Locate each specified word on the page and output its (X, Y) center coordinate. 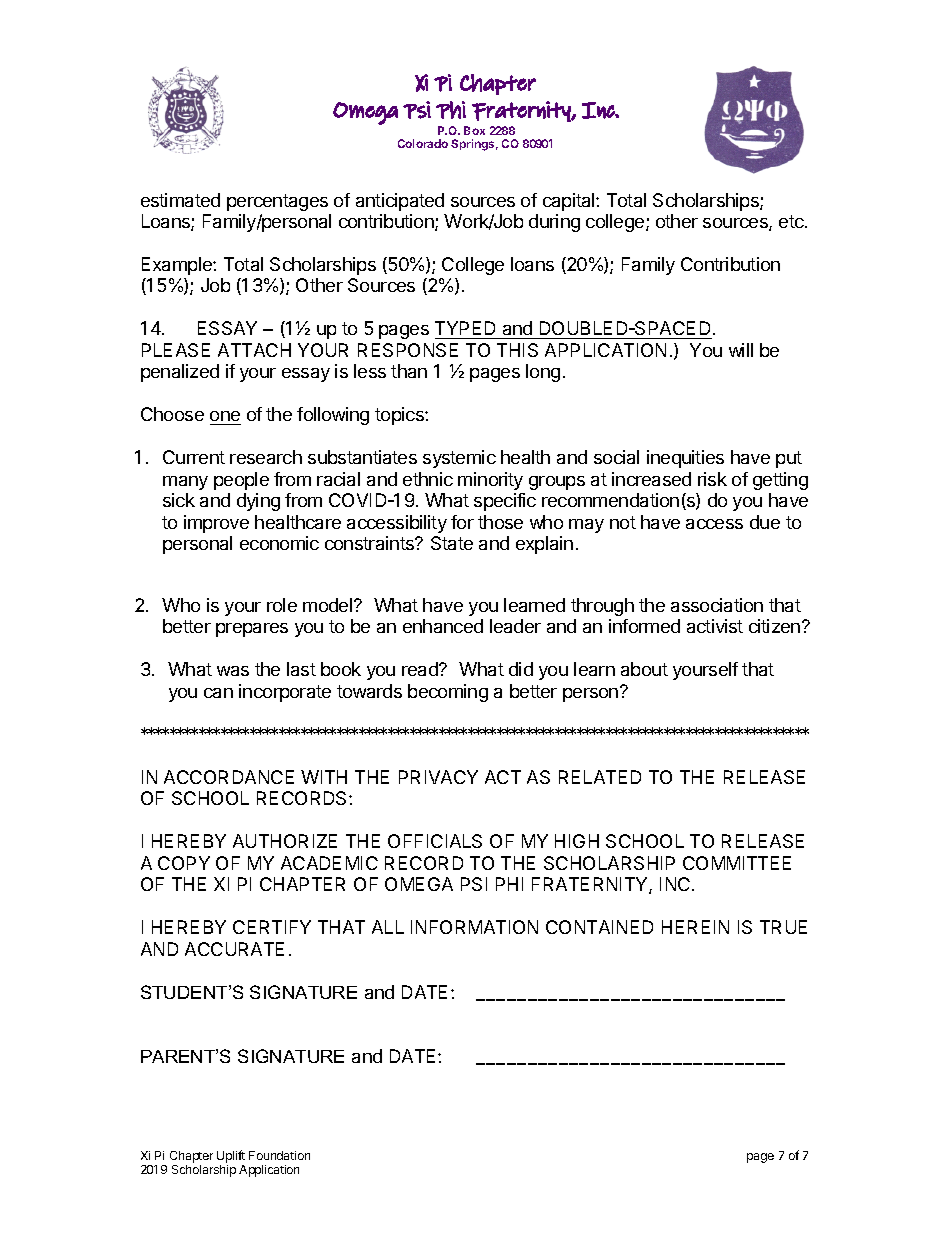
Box (474, 130)
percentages (277, 202)
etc (792, 221)
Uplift (231, 1156)
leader (515, 626)
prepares (252, 630)
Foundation (279, 1155)
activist (715, 626)
